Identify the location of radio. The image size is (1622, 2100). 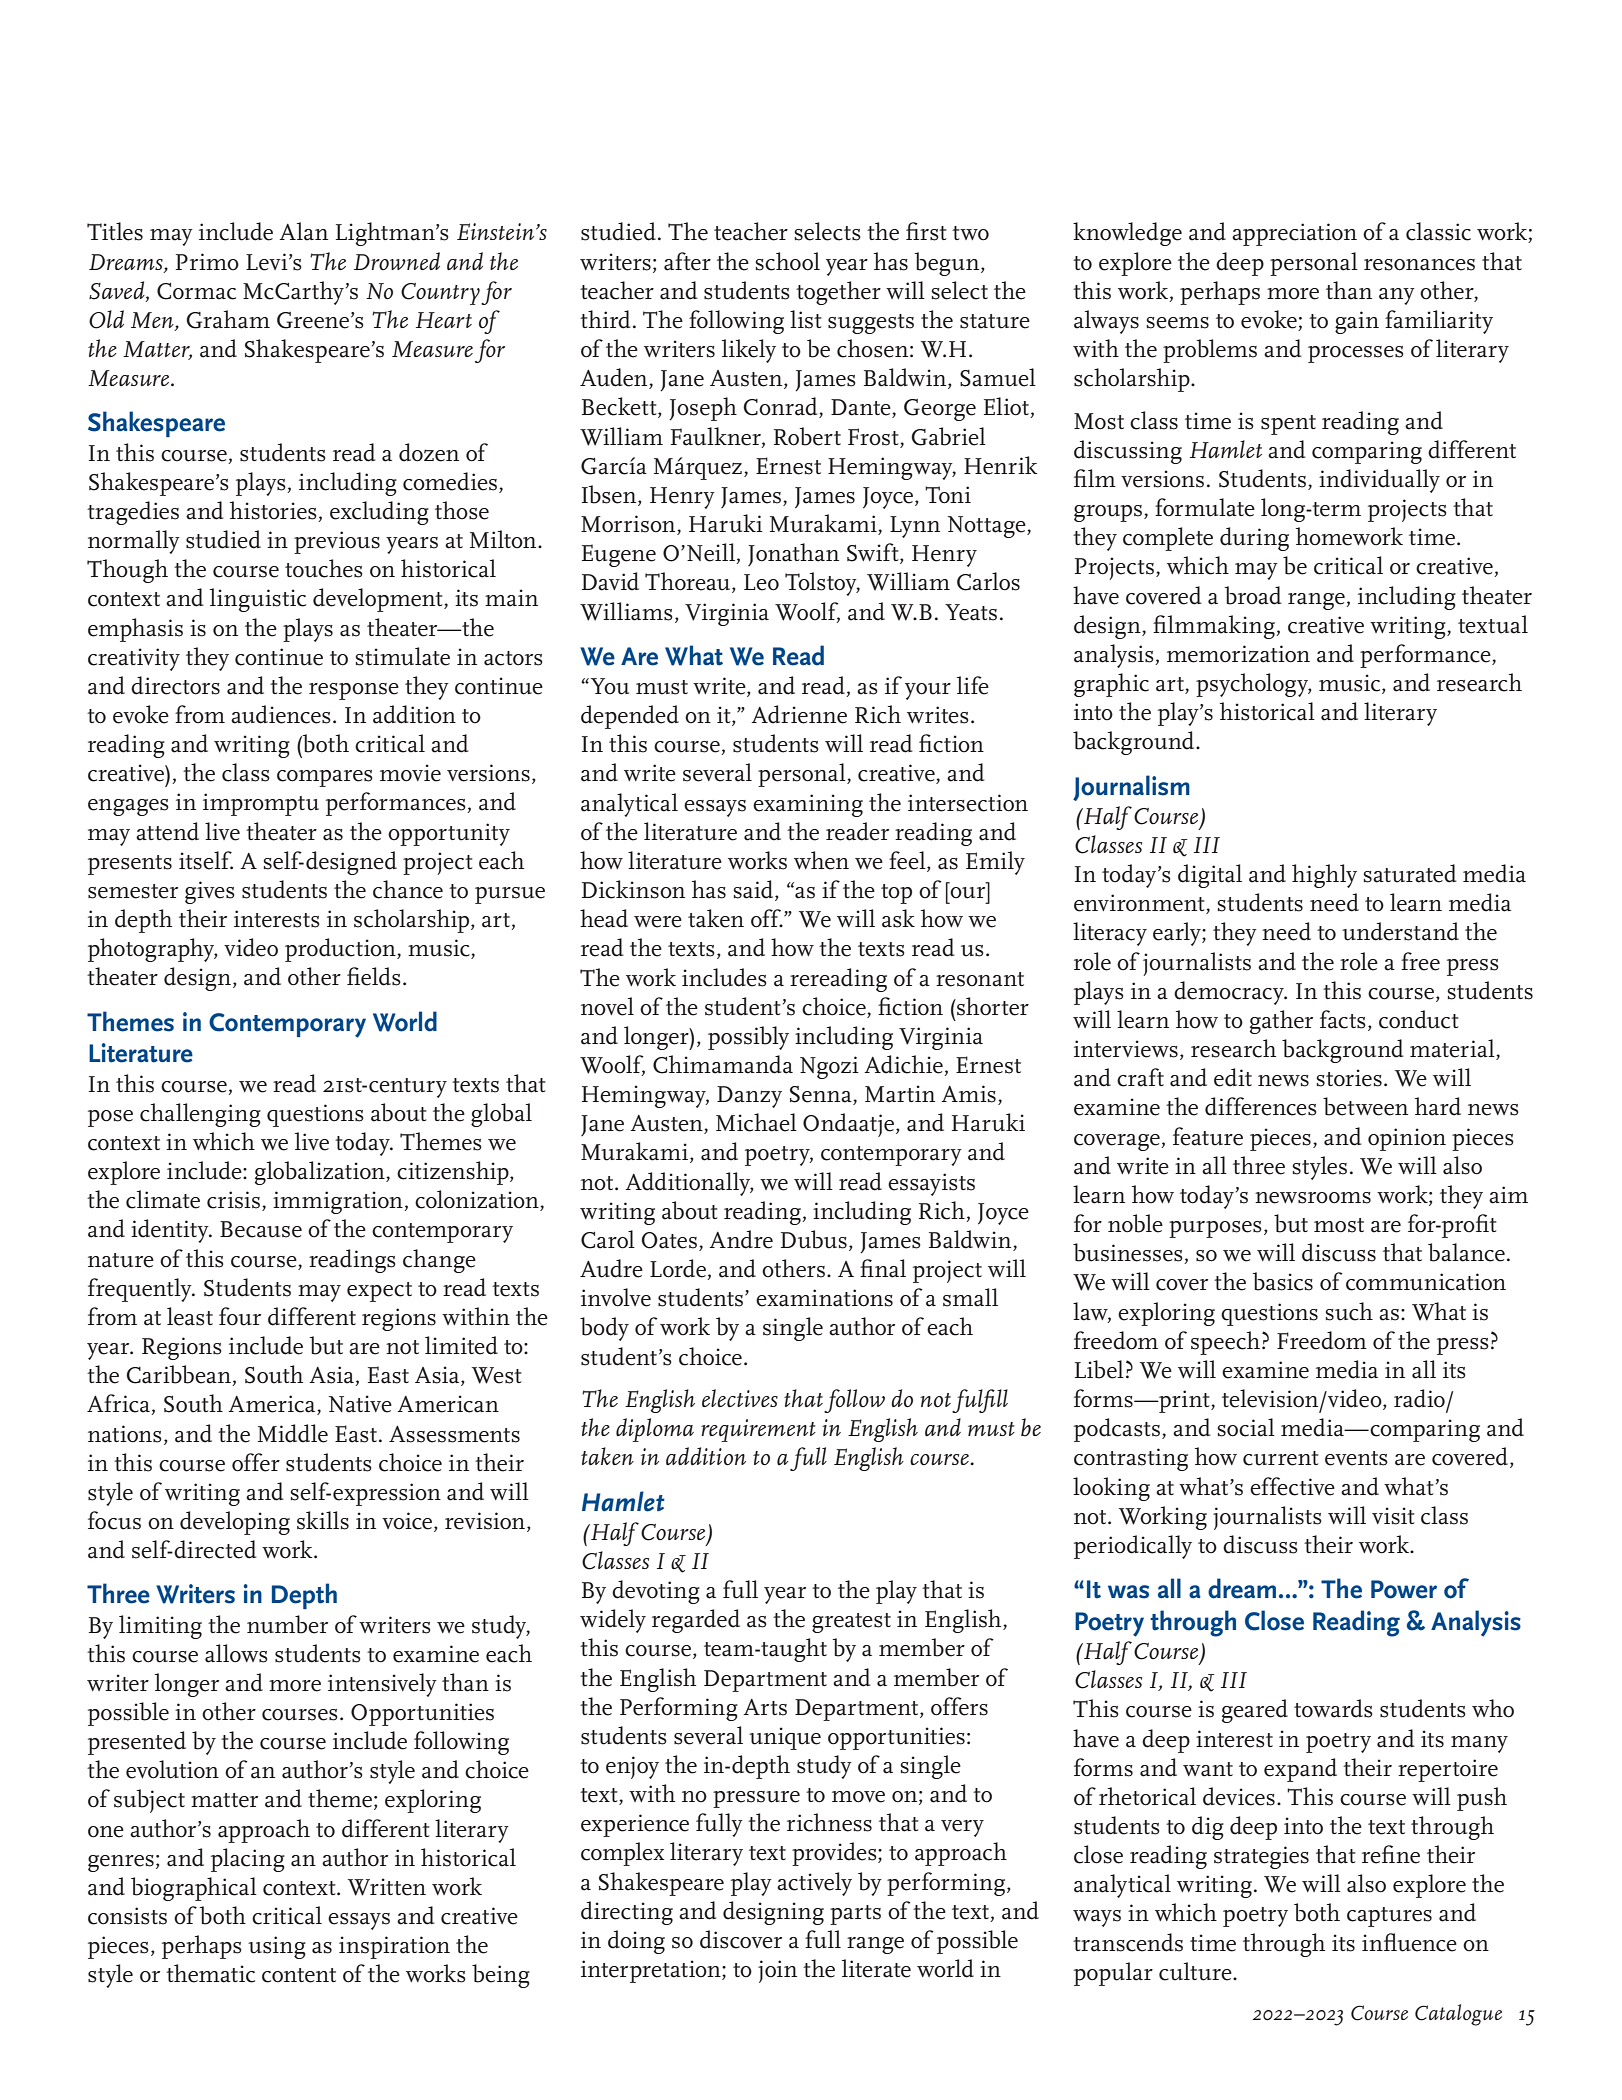
(1420, 1399).
